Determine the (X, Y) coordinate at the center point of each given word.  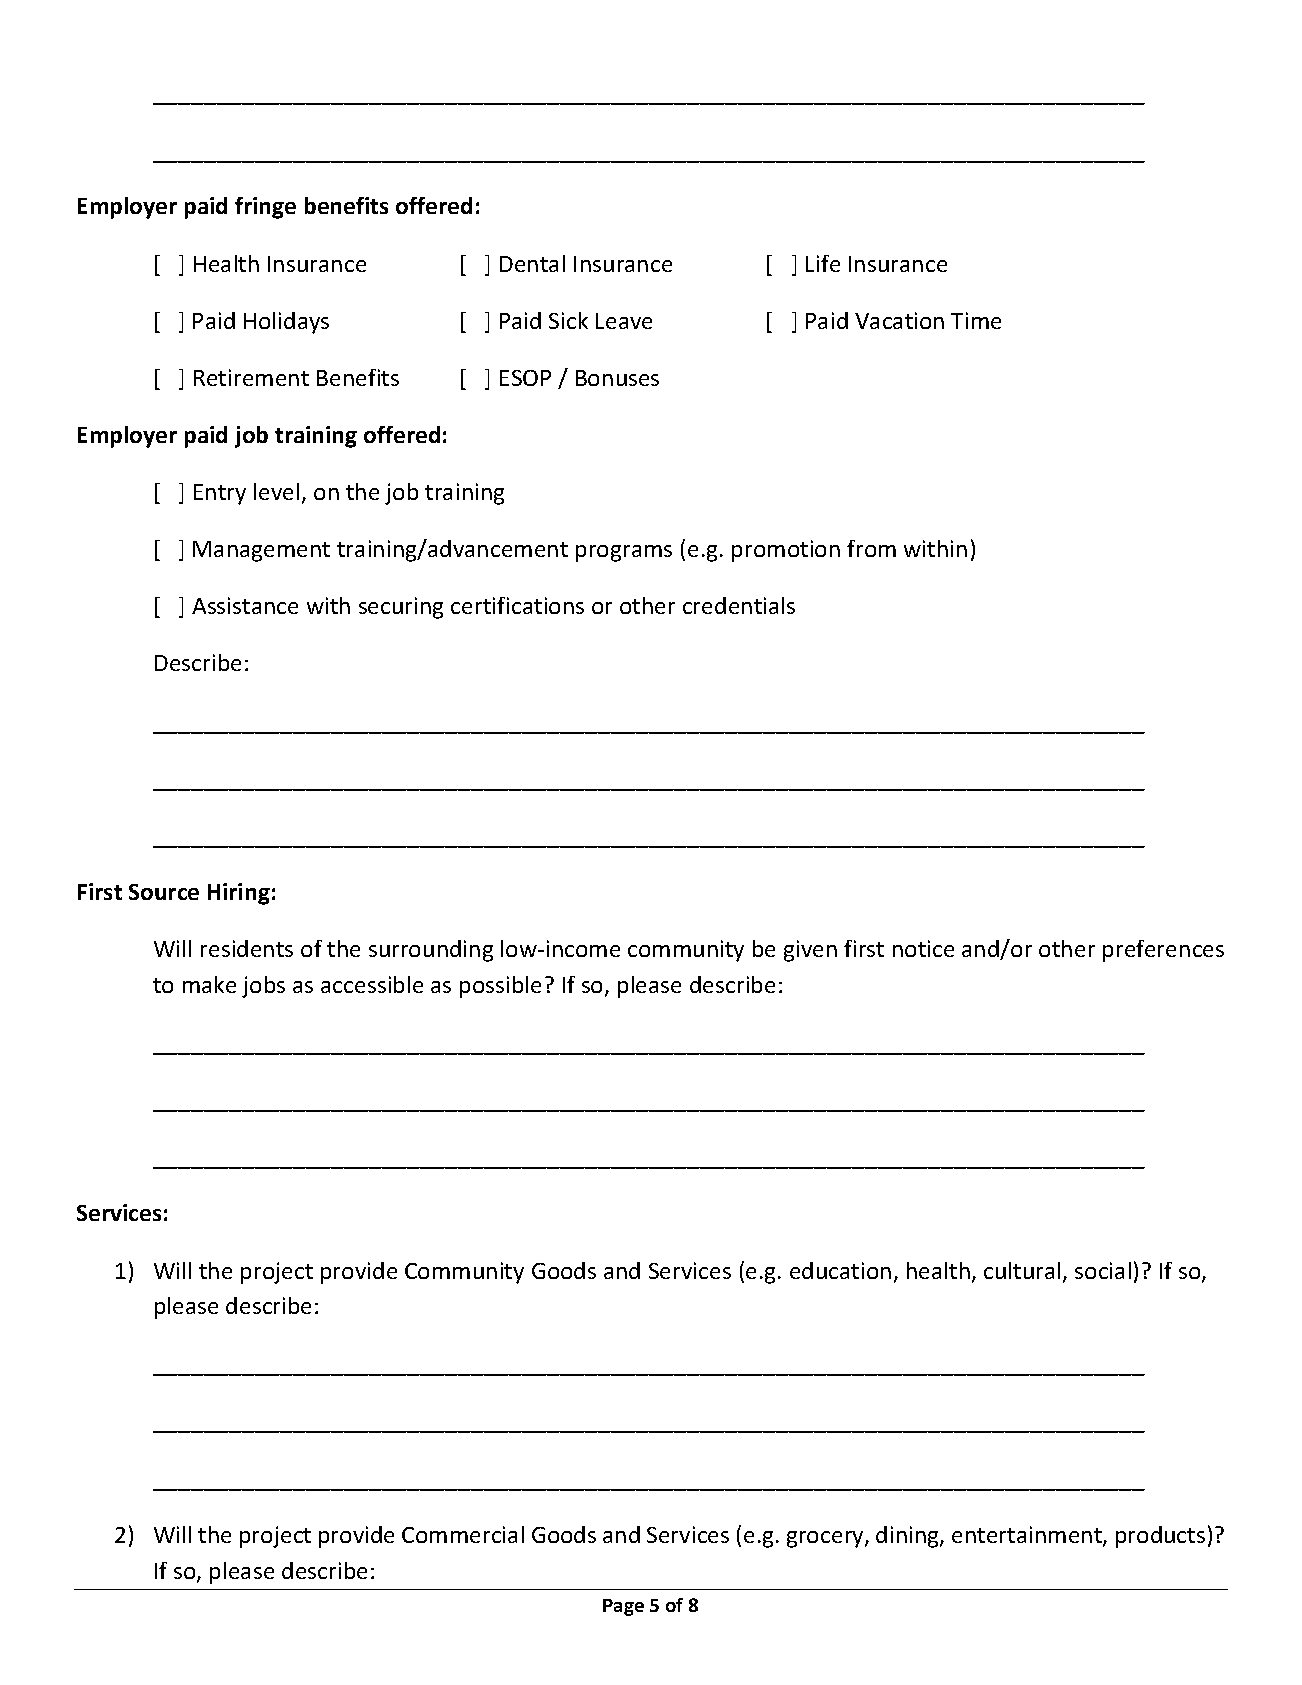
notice (923, 948)
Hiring (239, 894)
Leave (624, 321)
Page (623, 1607)
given (810, 951)
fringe (265, 208)
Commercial (463, 1534)
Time (976, 320)
